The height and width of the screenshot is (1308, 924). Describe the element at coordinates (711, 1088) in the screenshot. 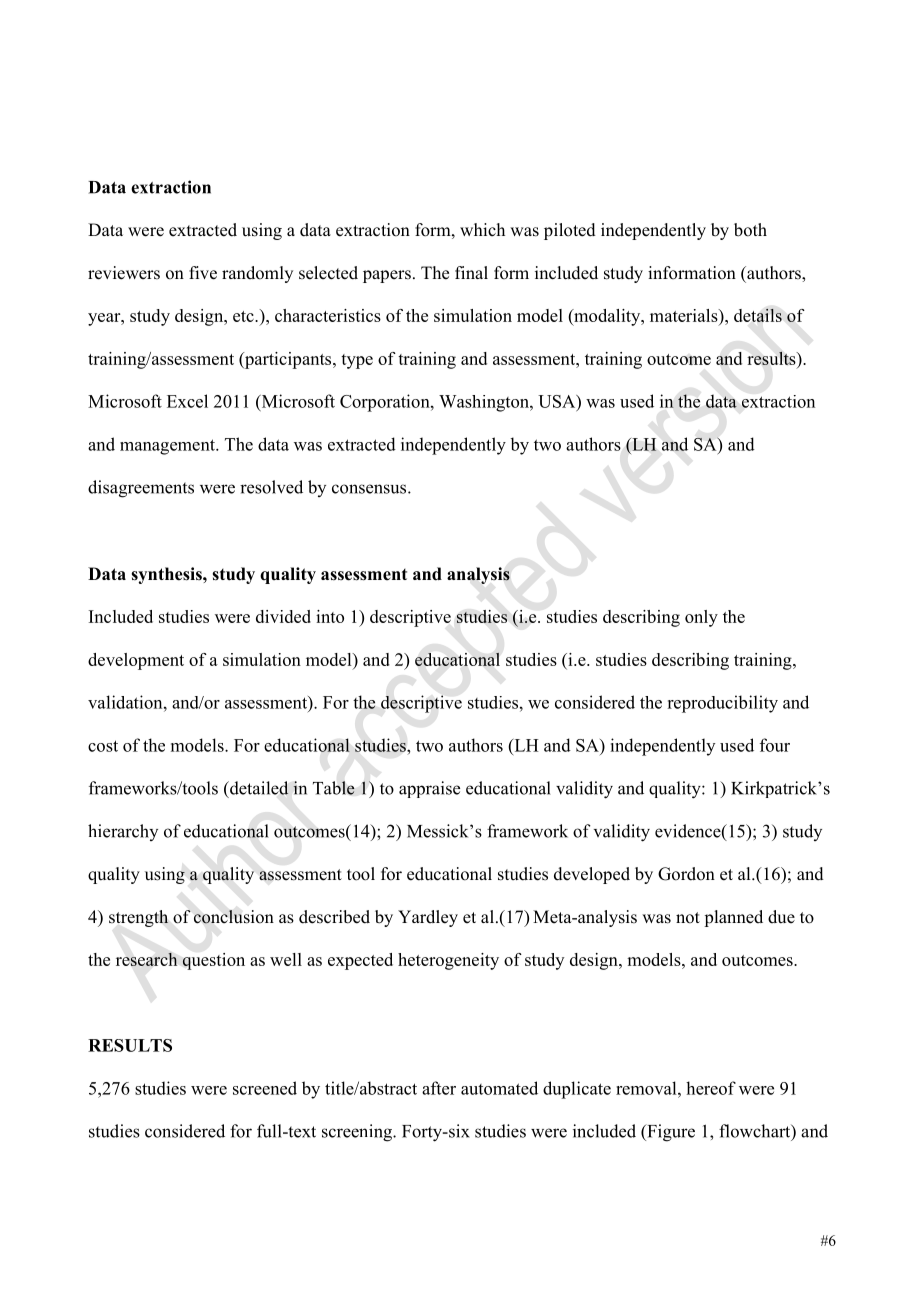

I see `hereof` at that location.
